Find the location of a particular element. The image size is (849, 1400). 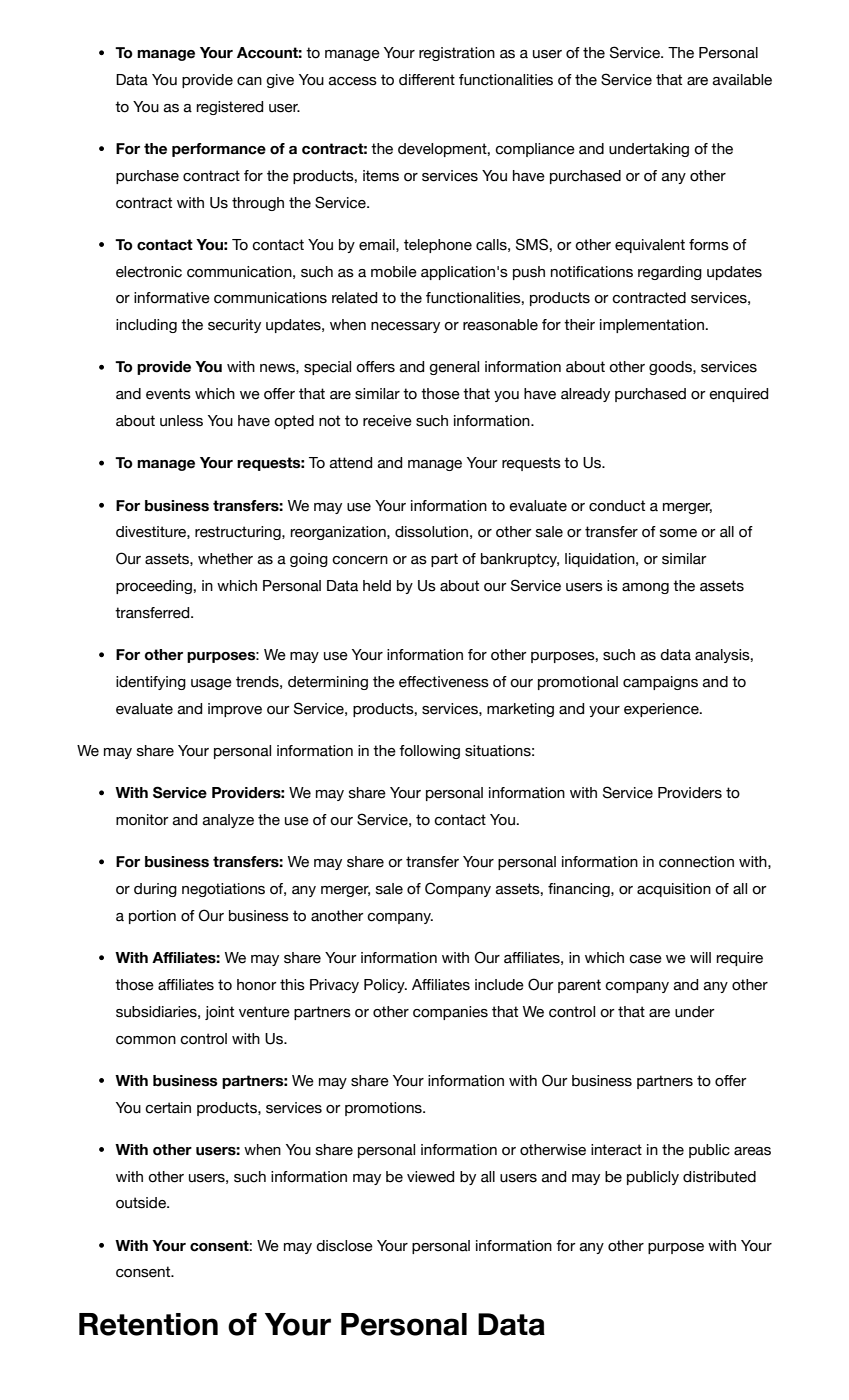

available is located at coordinates (742, 80).
